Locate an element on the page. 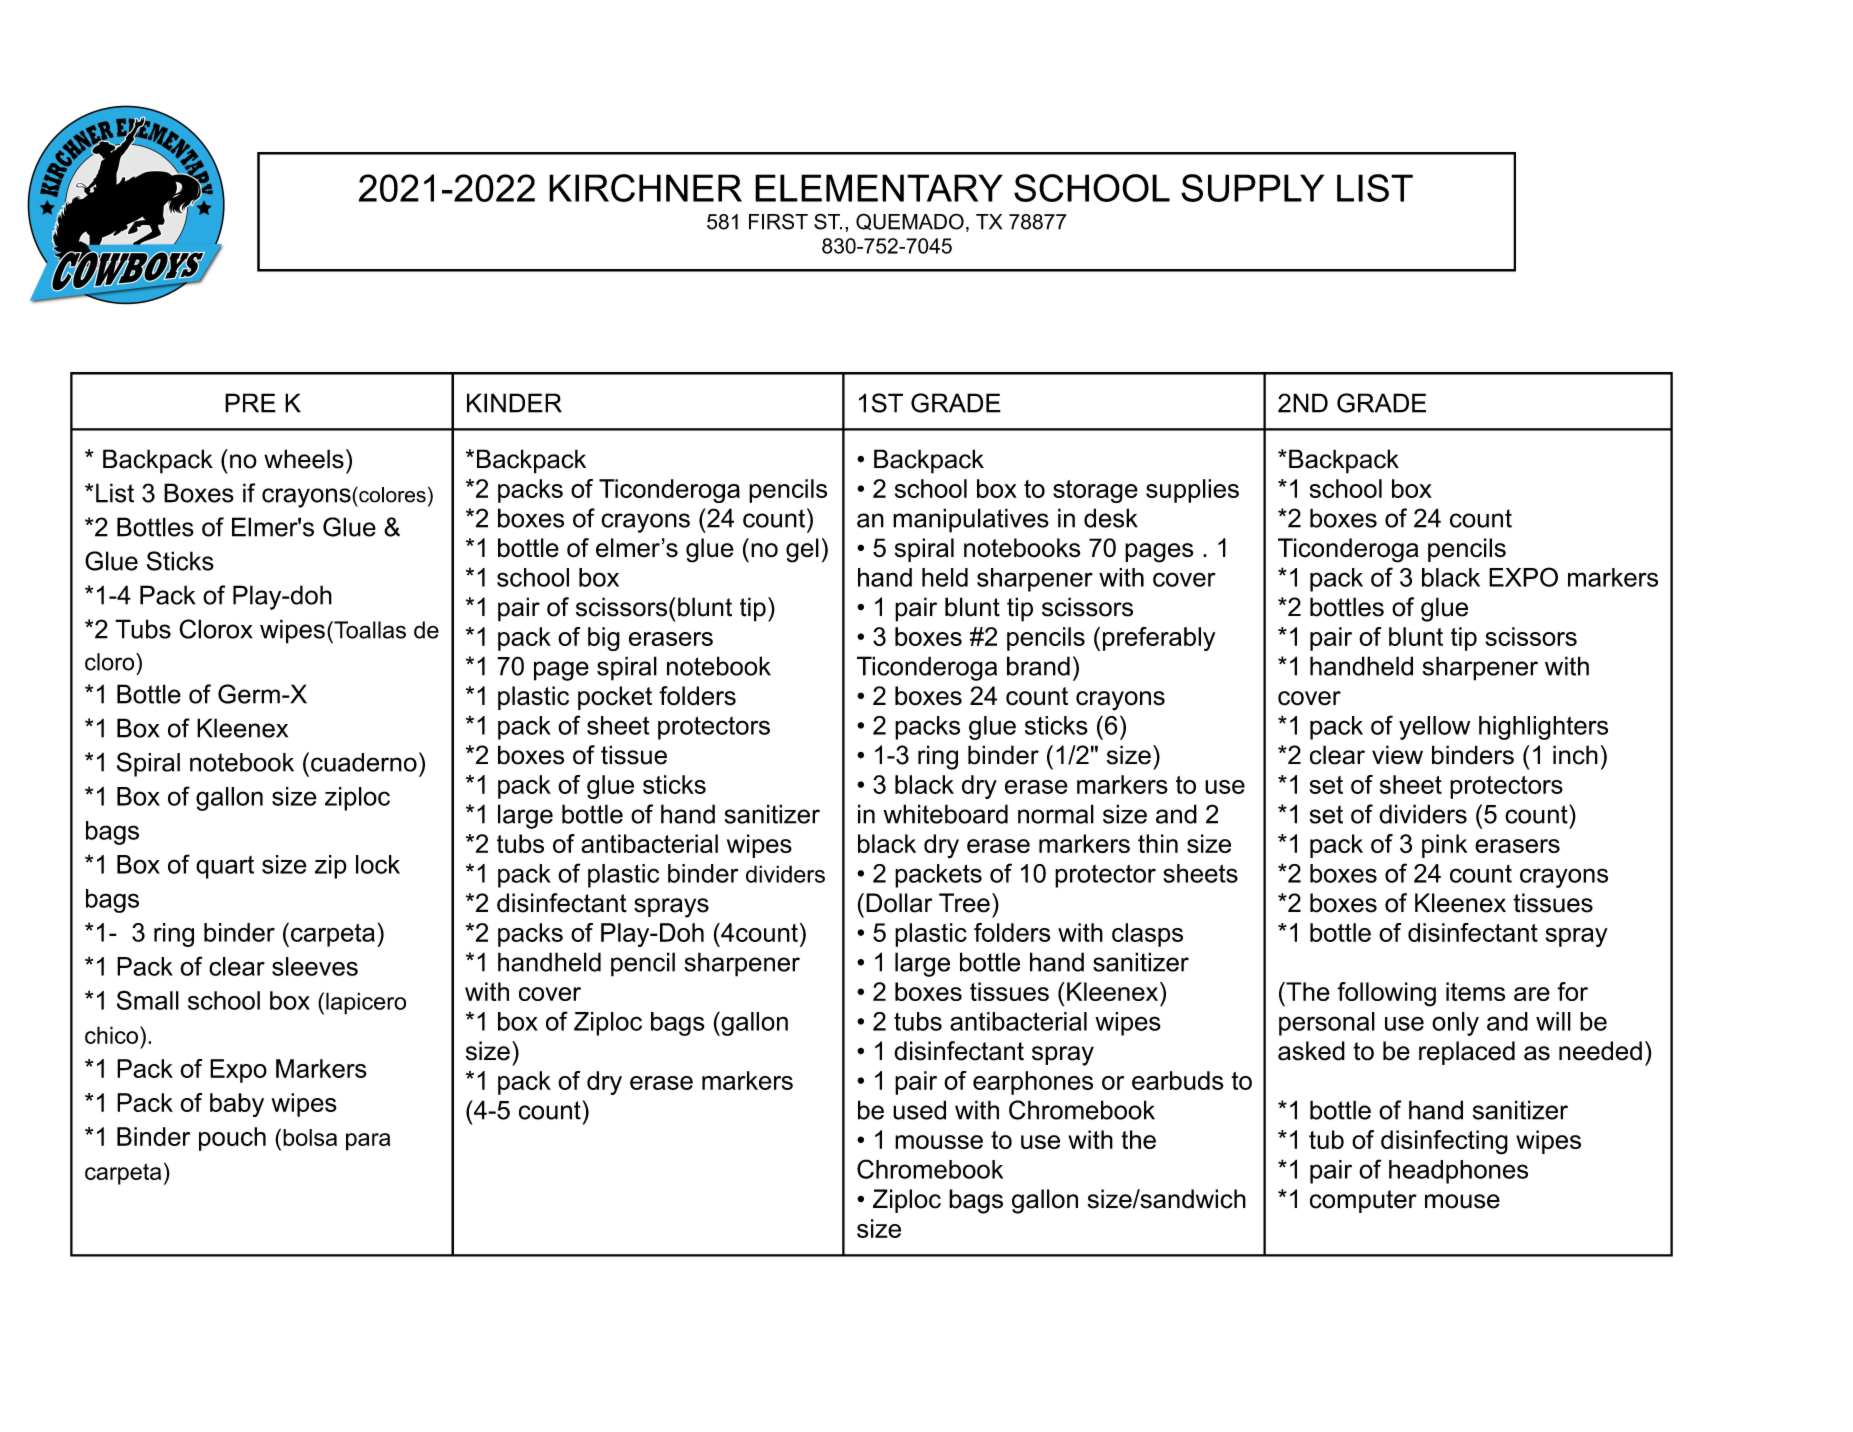 This document has height=1432, width=1853. mousse is located at coordinates (939, 1142).
